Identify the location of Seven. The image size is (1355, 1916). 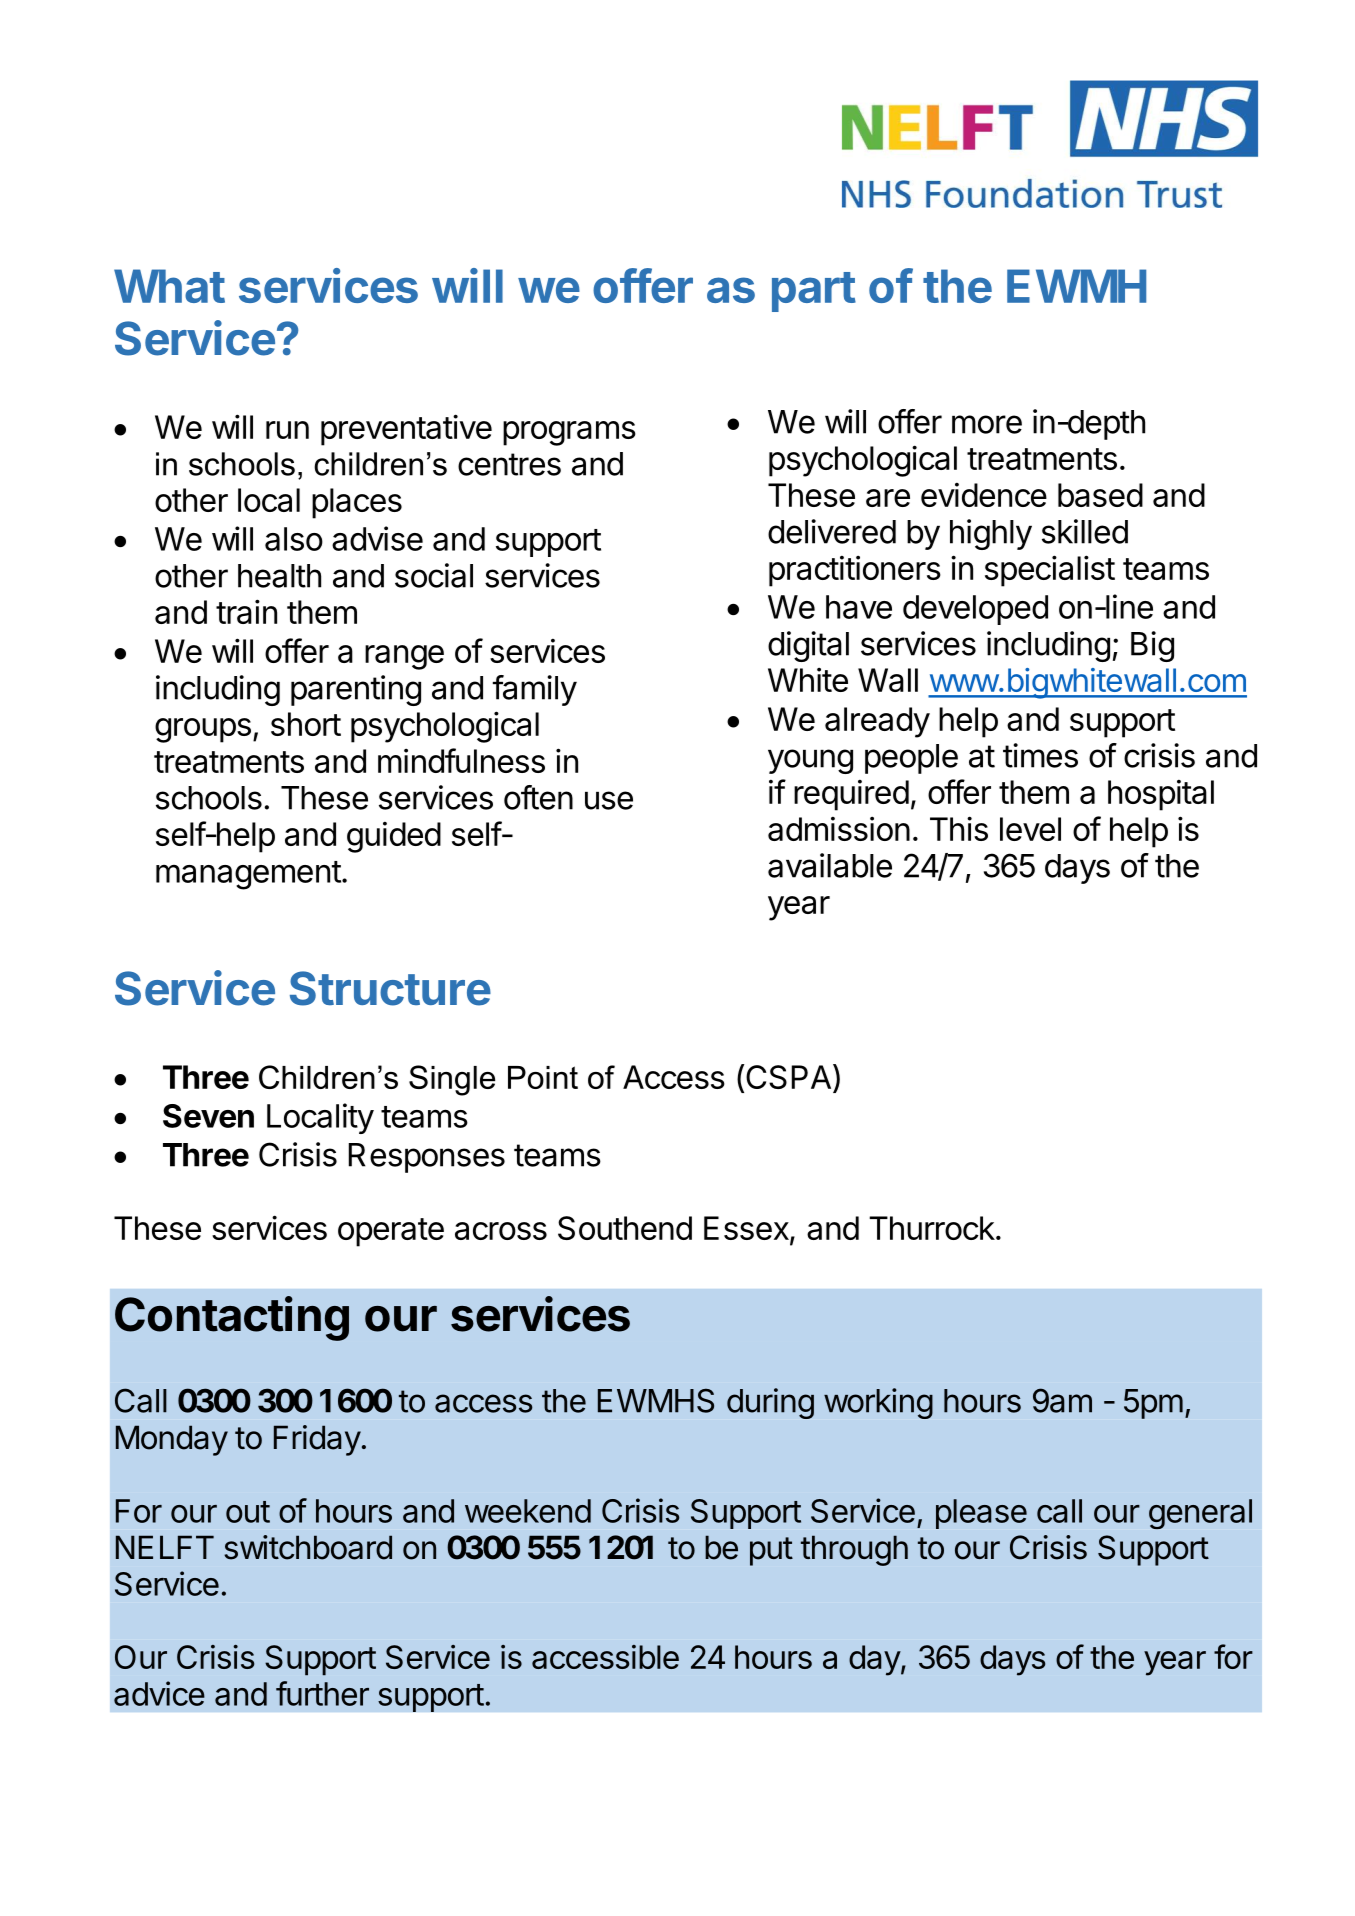
(208, 1116).
